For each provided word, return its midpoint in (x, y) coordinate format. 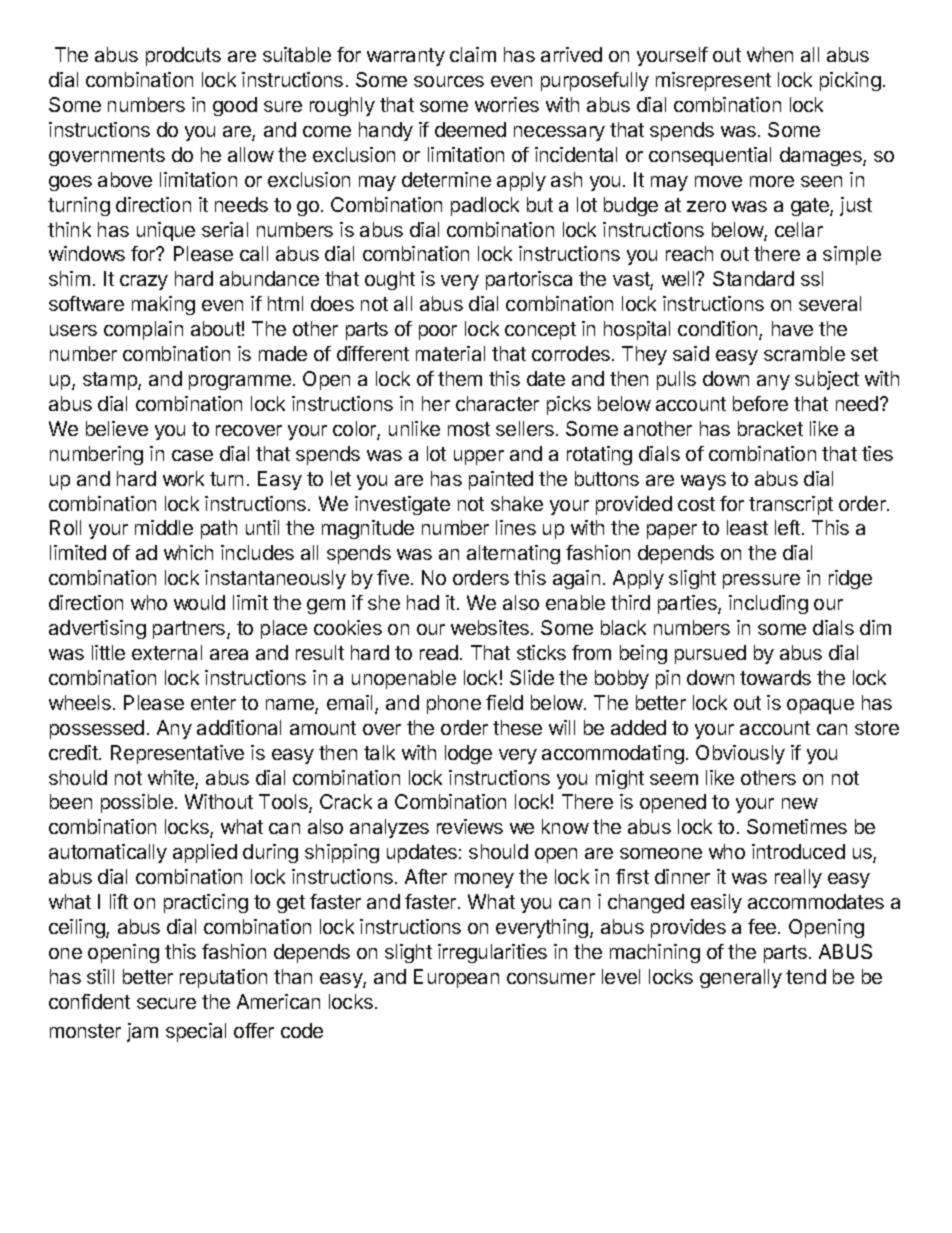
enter (213, 703)
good (235, 106)
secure (166, 1003)
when (770, 54)
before (760, 403)
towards (775, 677)
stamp (111, 381)
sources (449, 81)
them (460, 378)
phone (454, 704)
